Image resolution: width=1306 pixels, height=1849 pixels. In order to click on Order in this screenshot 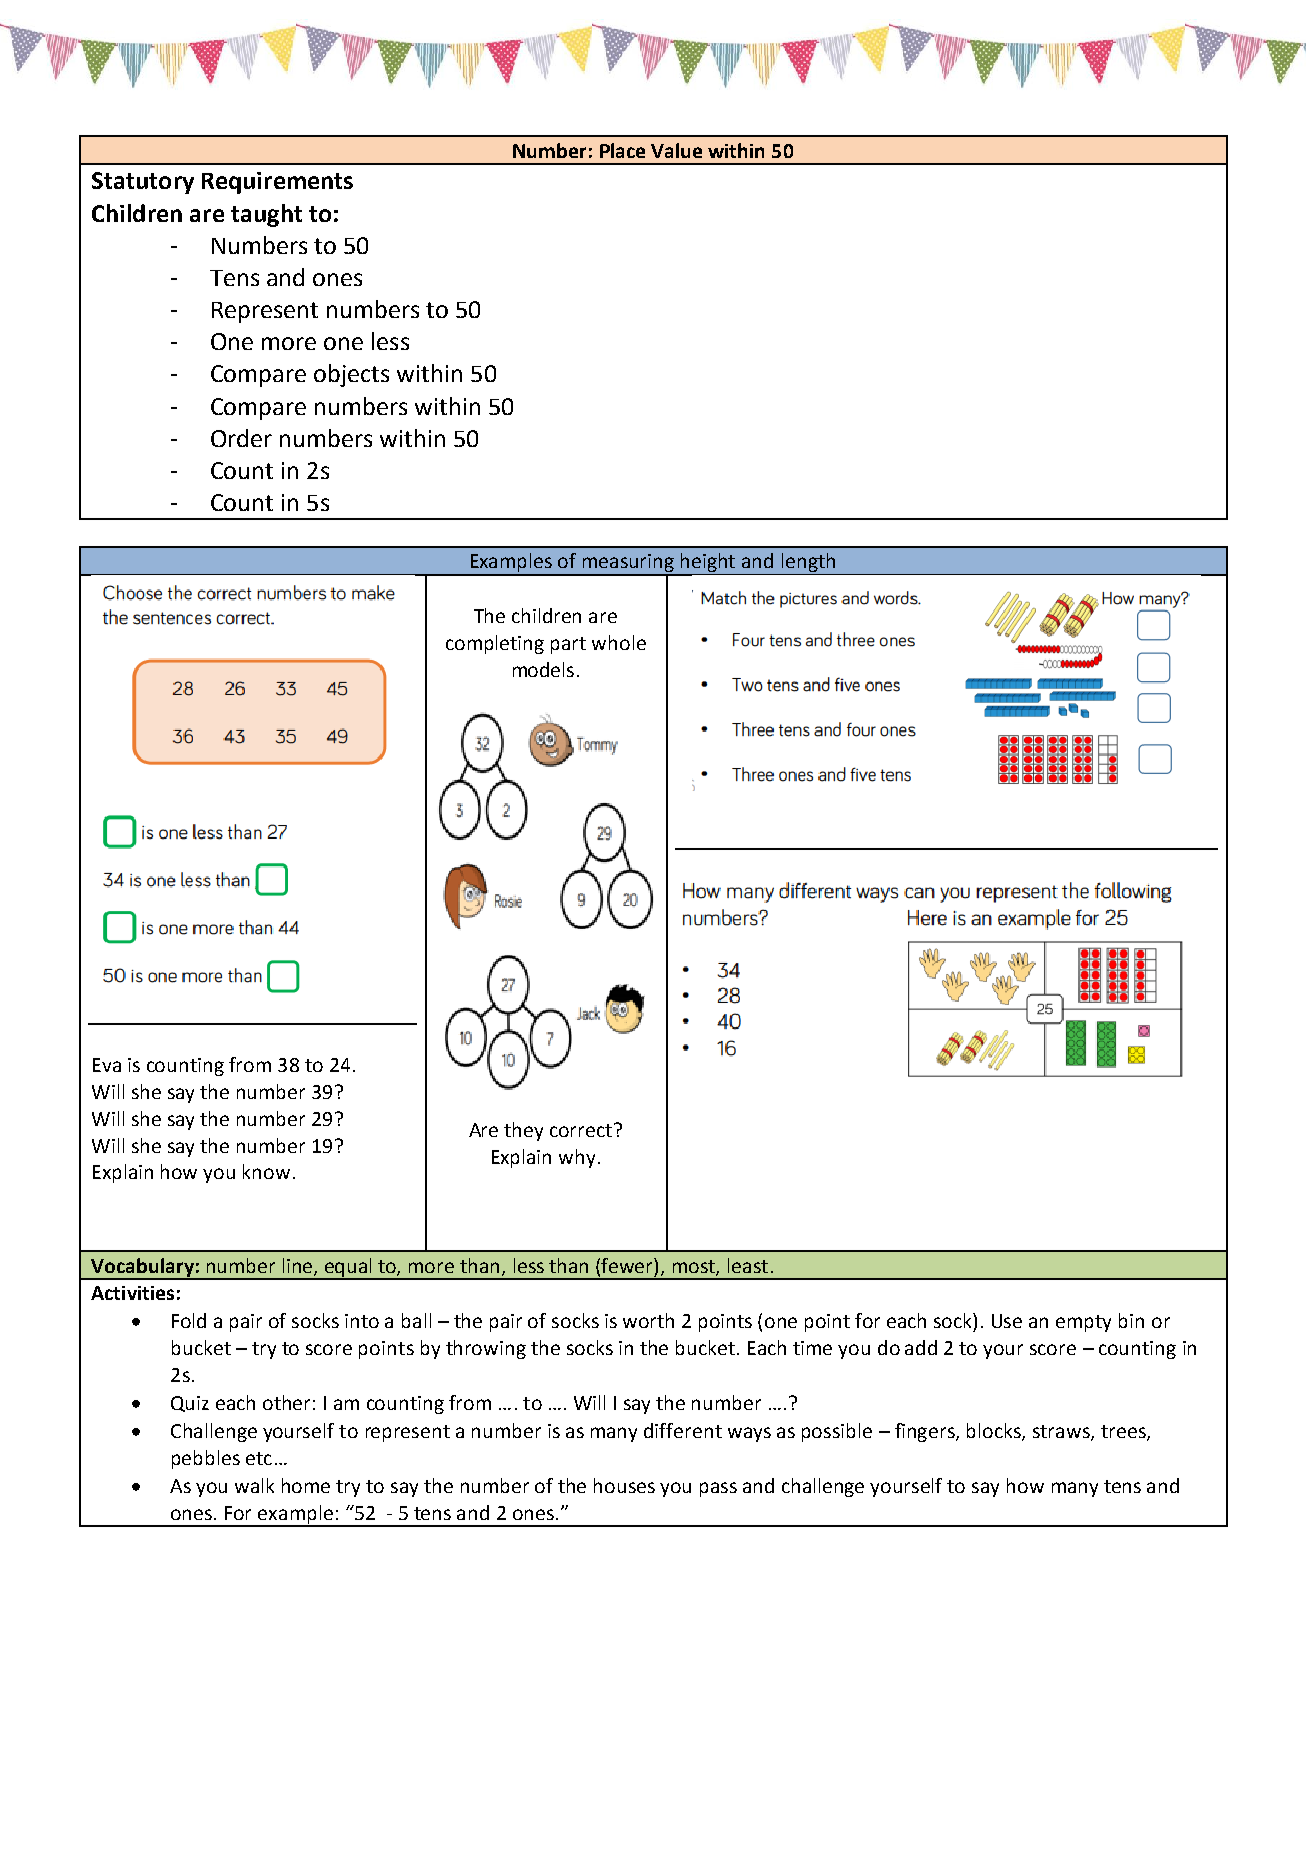, I will do `click(241, 438)`.
